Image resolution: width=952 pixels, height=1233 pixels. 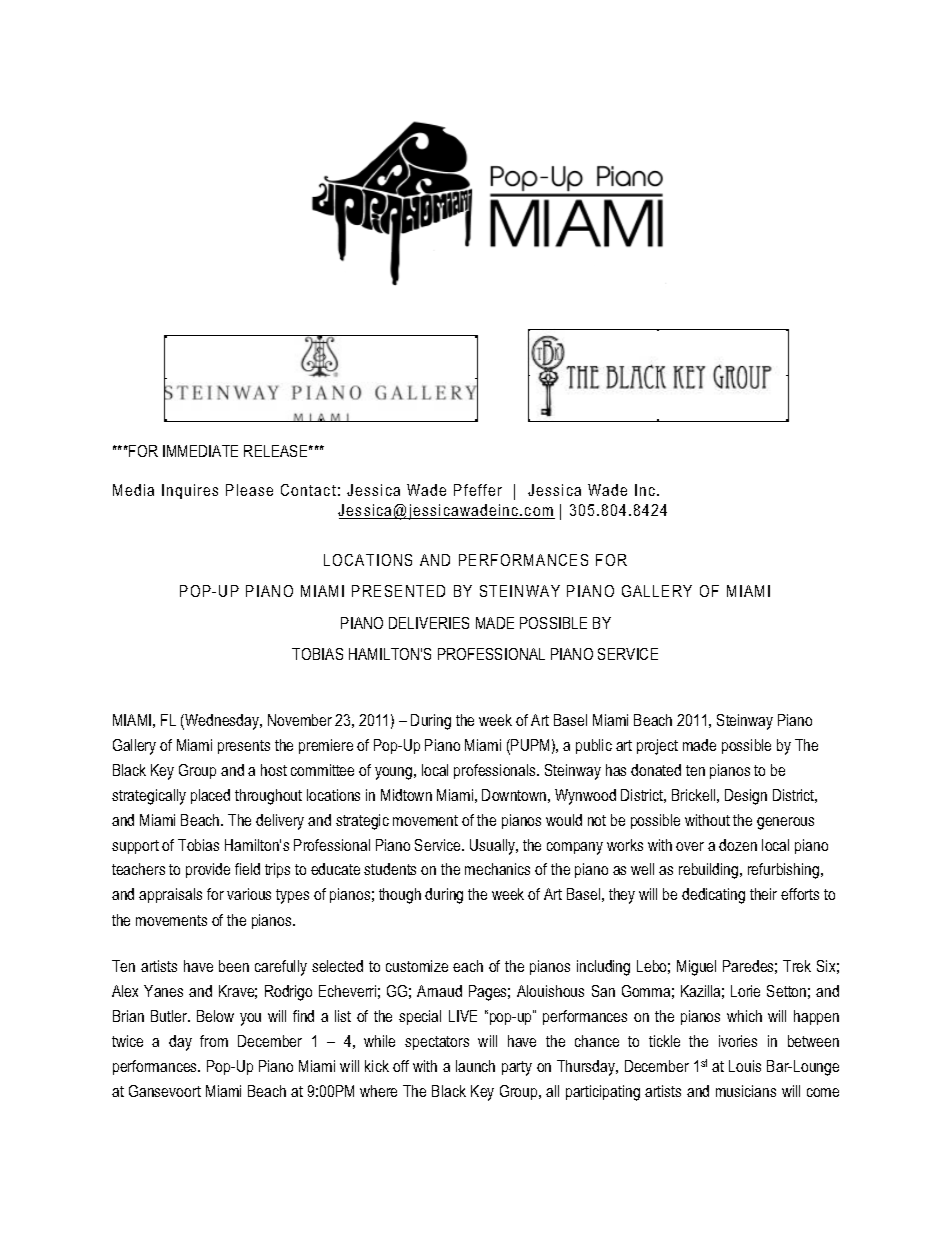 What do you see at coordinates (475, 1066) in the image?
I see `launch` at bounding box center [475, 1066].
